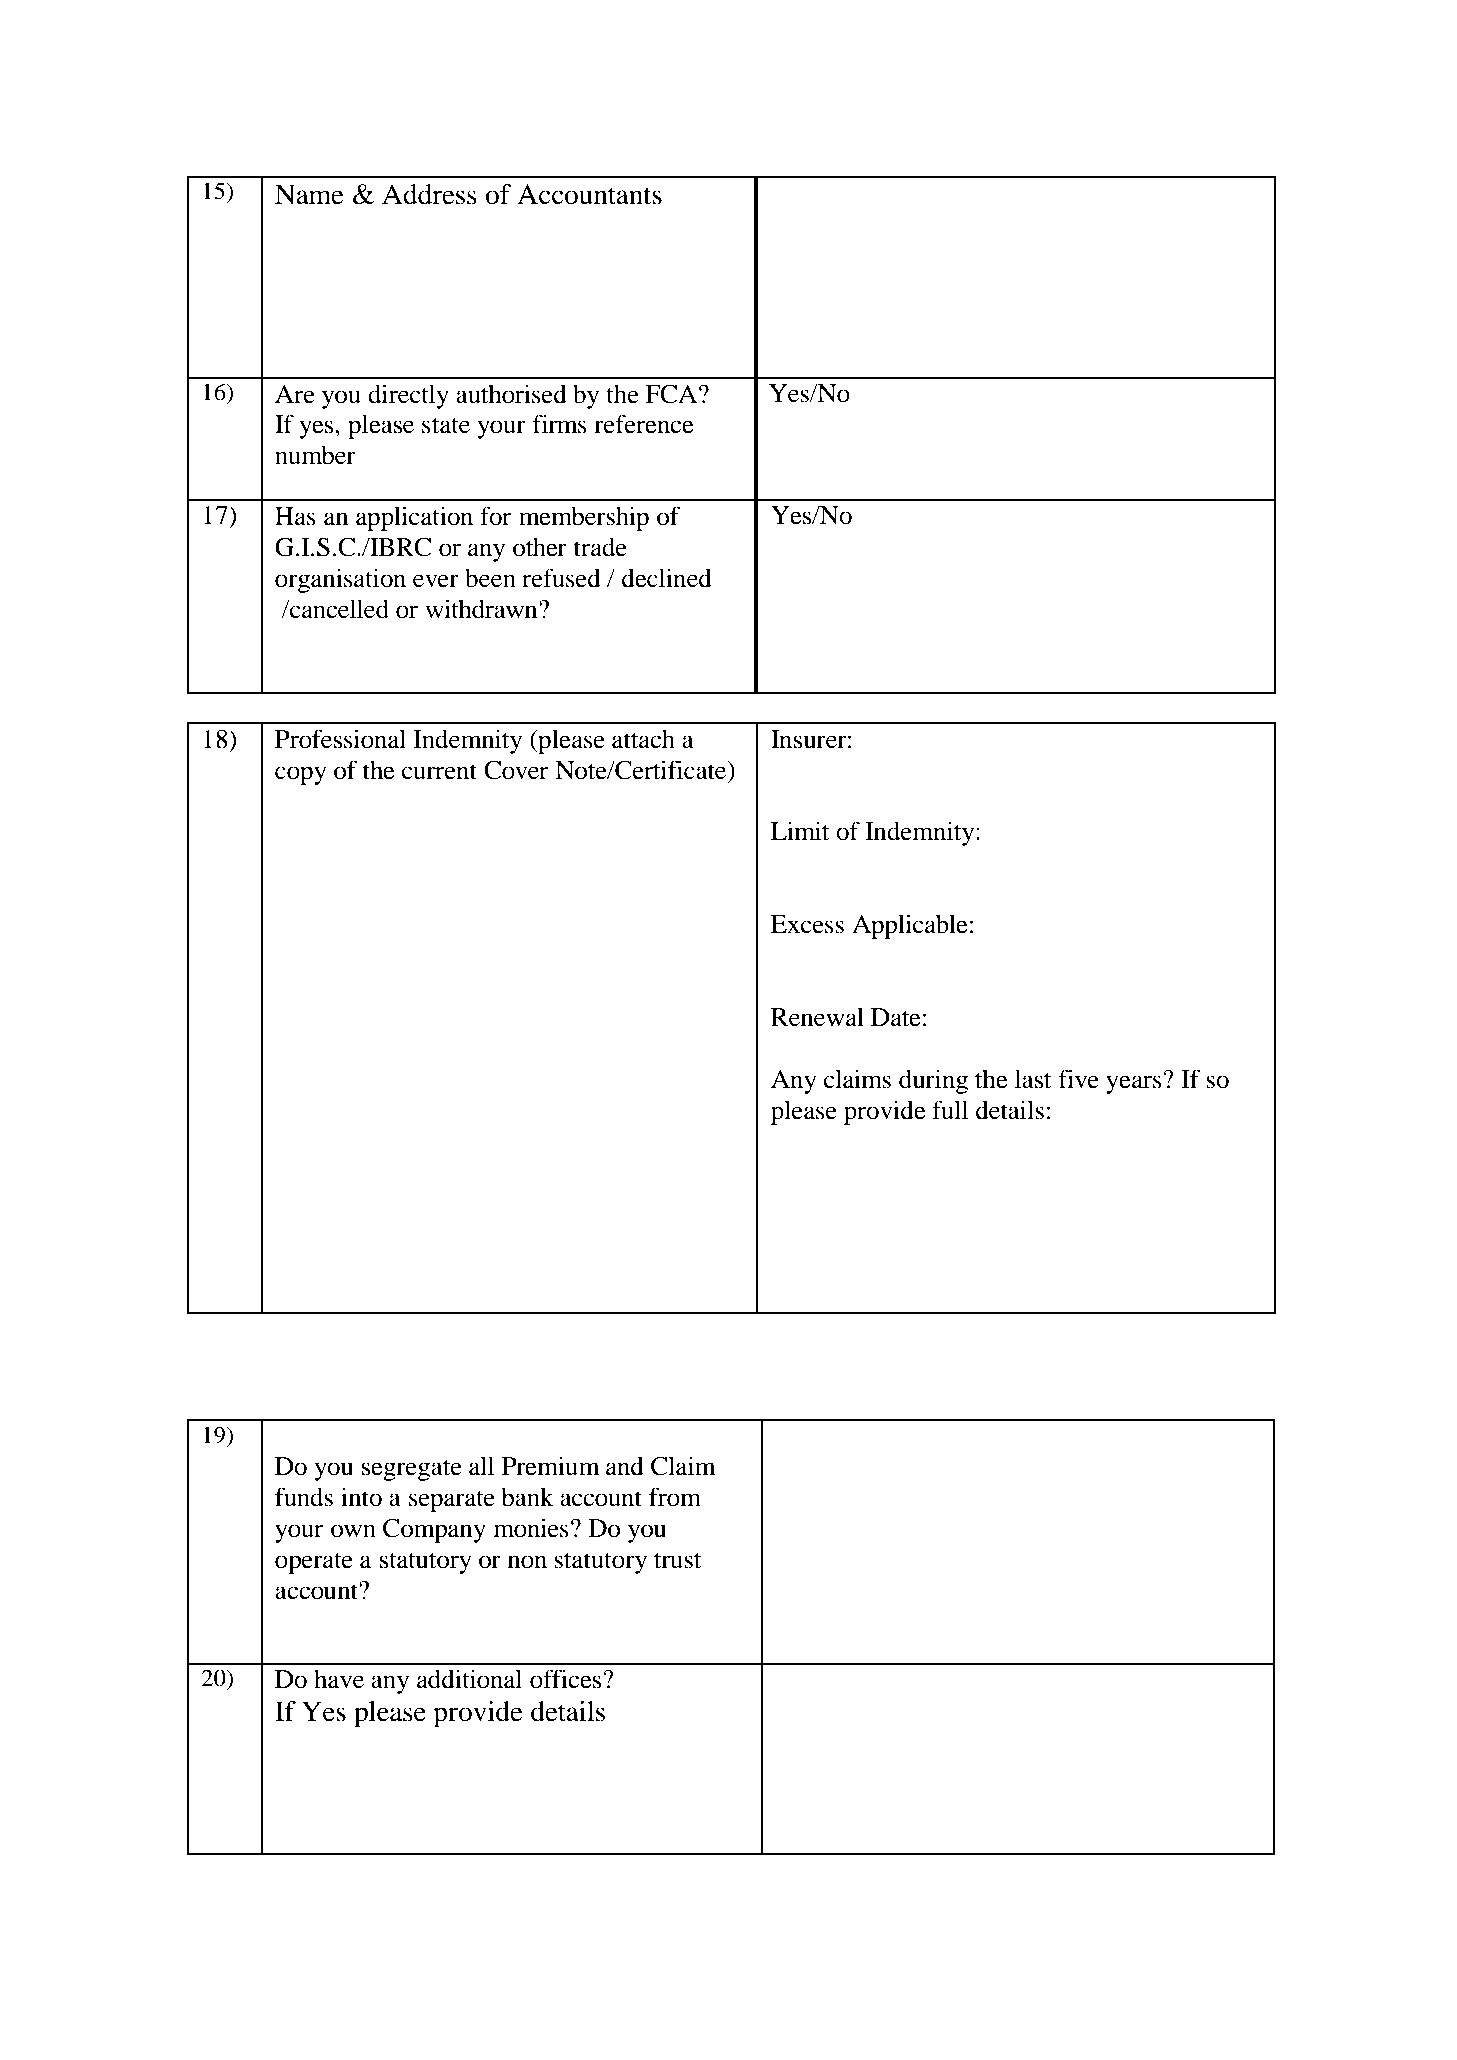 The width and height of the image is (1457, 2060). What do you see at coordinates (677, 1560) in the image?
I see `trust` at bounding box center [677, 1560].
